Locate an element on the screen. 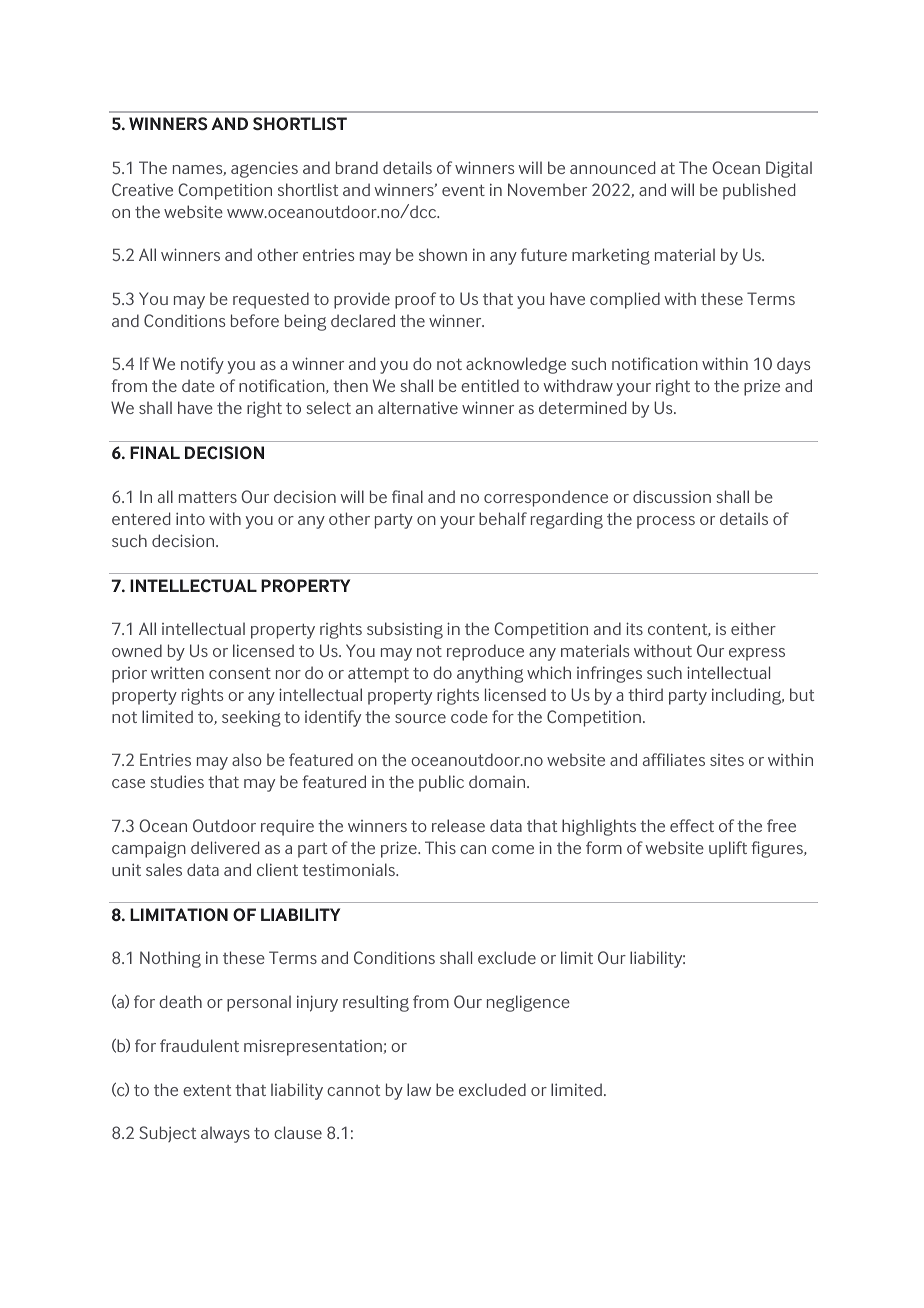 This screenshot has height=1308, width=924. law is located at coordinates (419, 1089).
